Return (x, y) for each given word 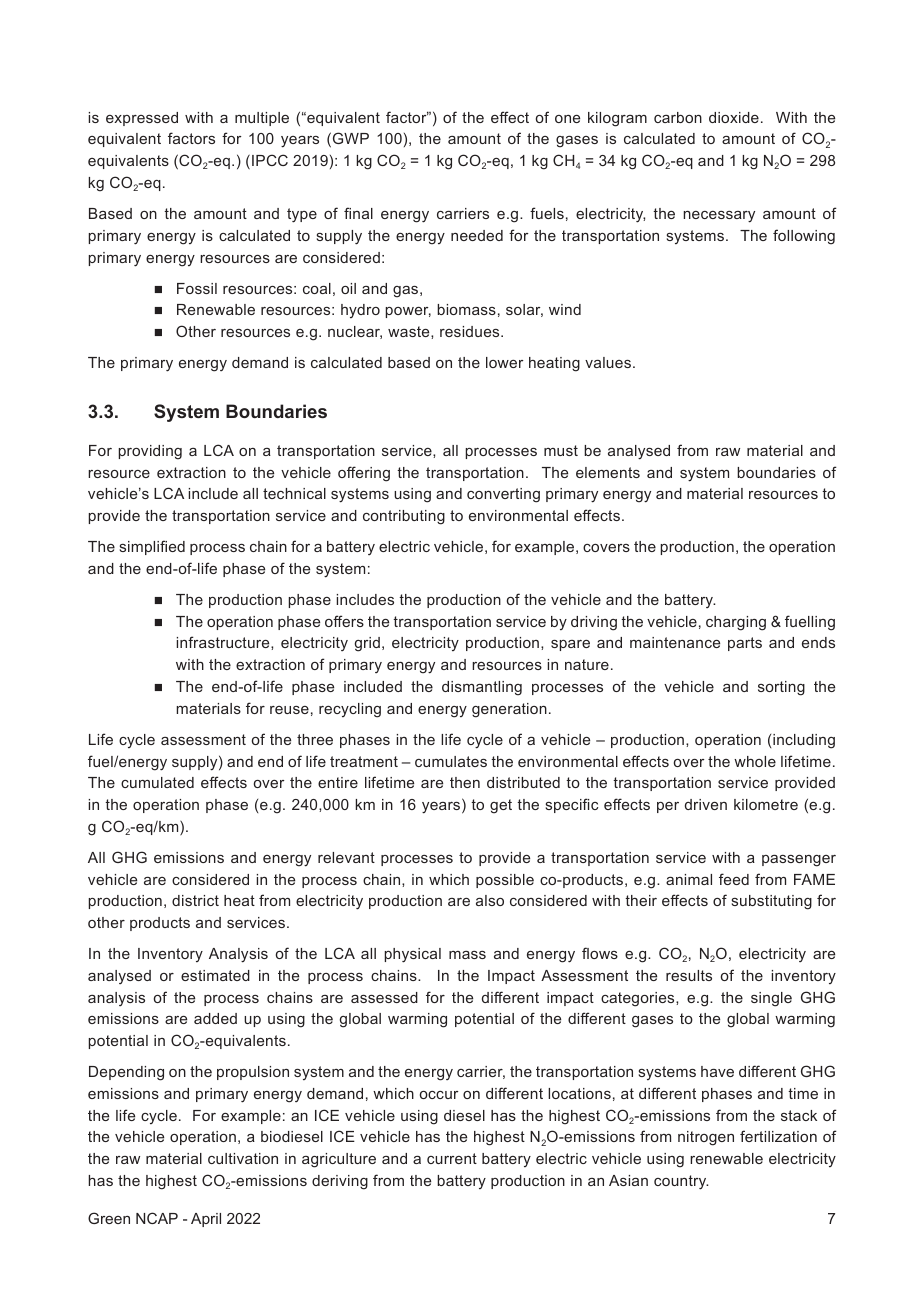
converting (503, 495)
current (452, 1158)
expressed (142, 119)
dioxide (734, 117)
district (195, 900)
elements (608, 472)
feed (734, 879)
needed (477, 235)
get (501, 806)
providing (150, 452)
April (206, 1220)
